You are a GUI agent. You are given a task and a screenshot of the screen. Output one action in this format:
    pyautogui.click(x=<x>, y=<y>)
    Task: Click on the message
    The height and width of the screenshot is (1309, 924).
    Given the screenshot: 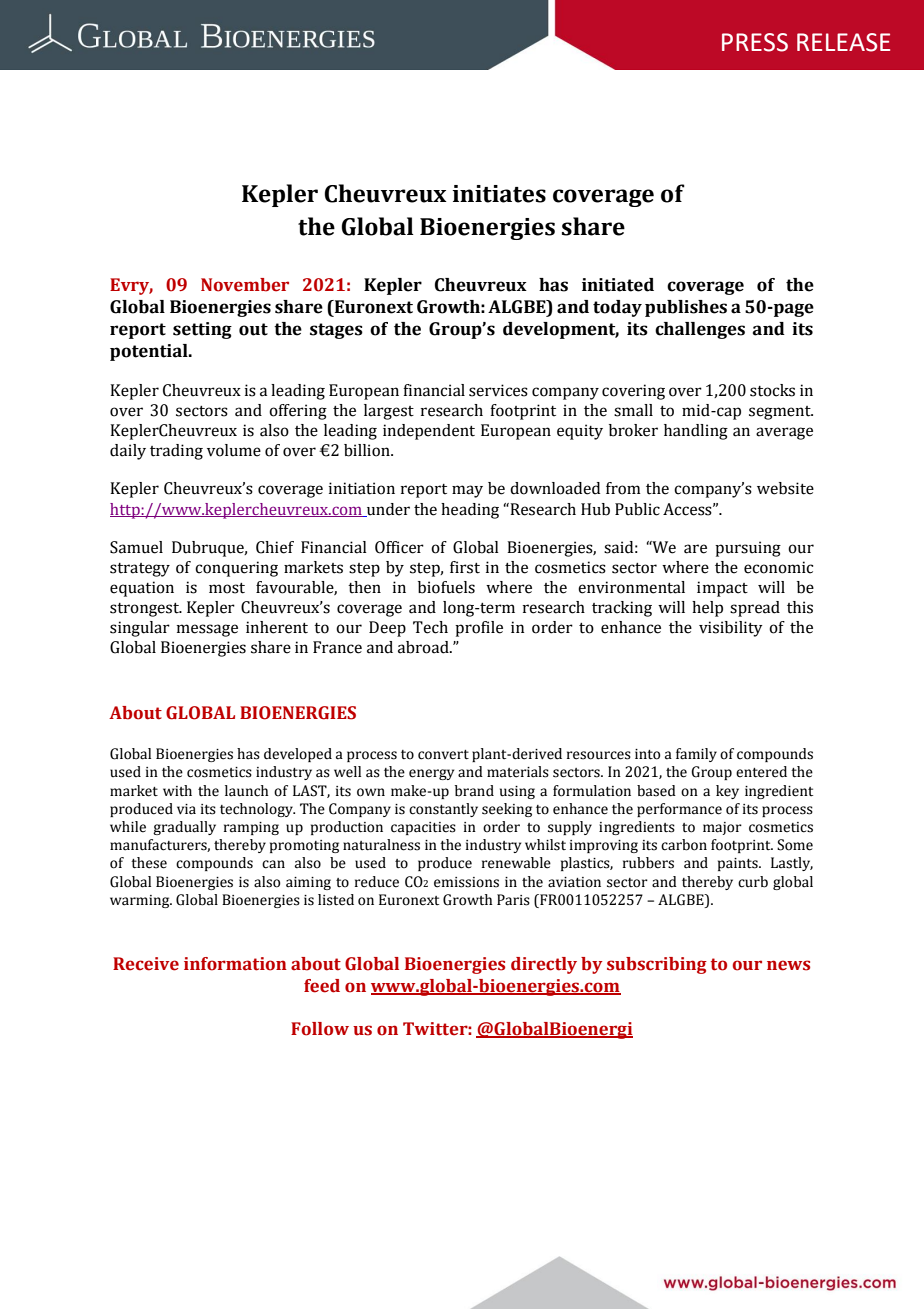 What is the action you would take?
    pyautogui.click(x=207, y=630)
